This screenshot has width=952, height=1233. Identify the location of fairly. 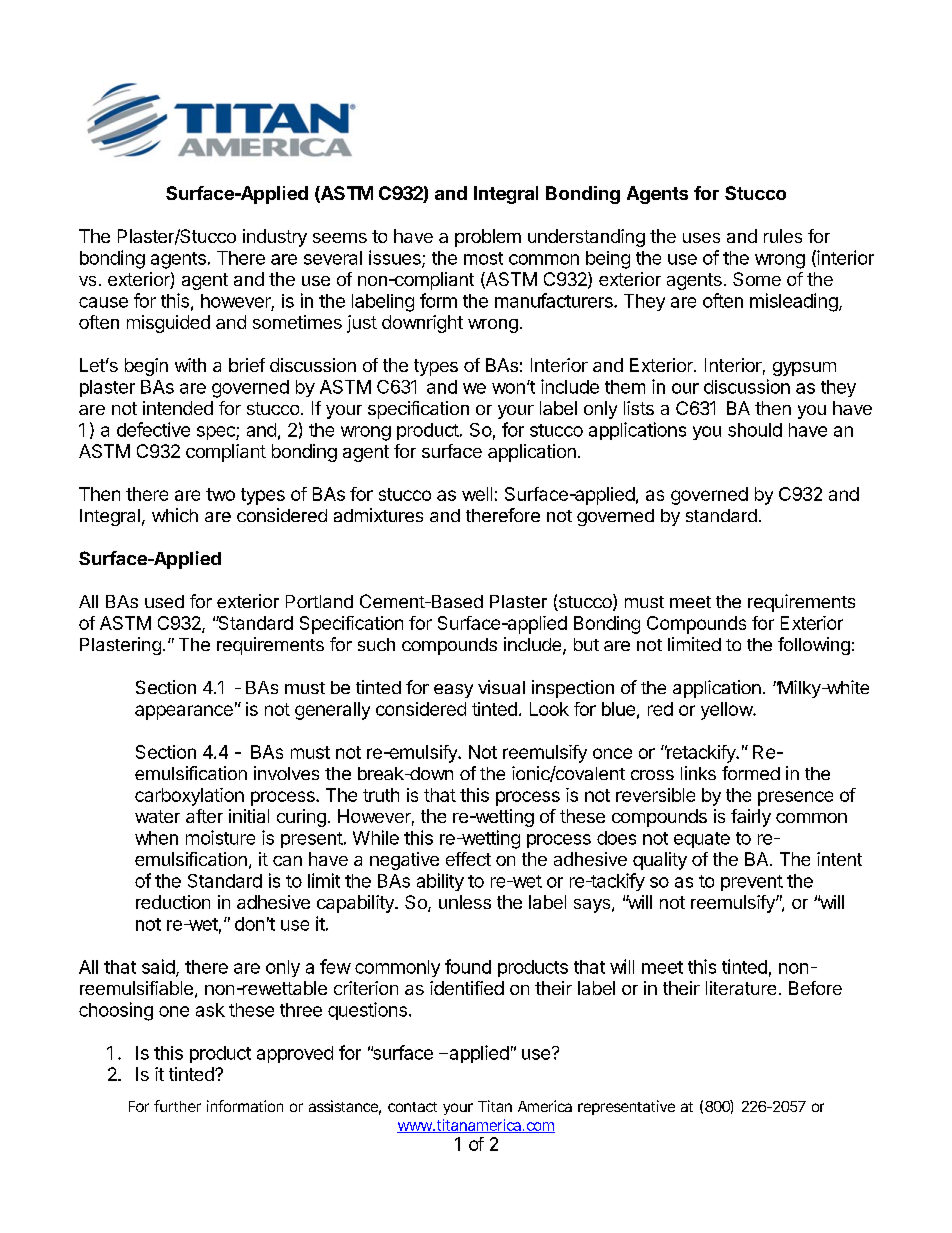
(751, 818).
